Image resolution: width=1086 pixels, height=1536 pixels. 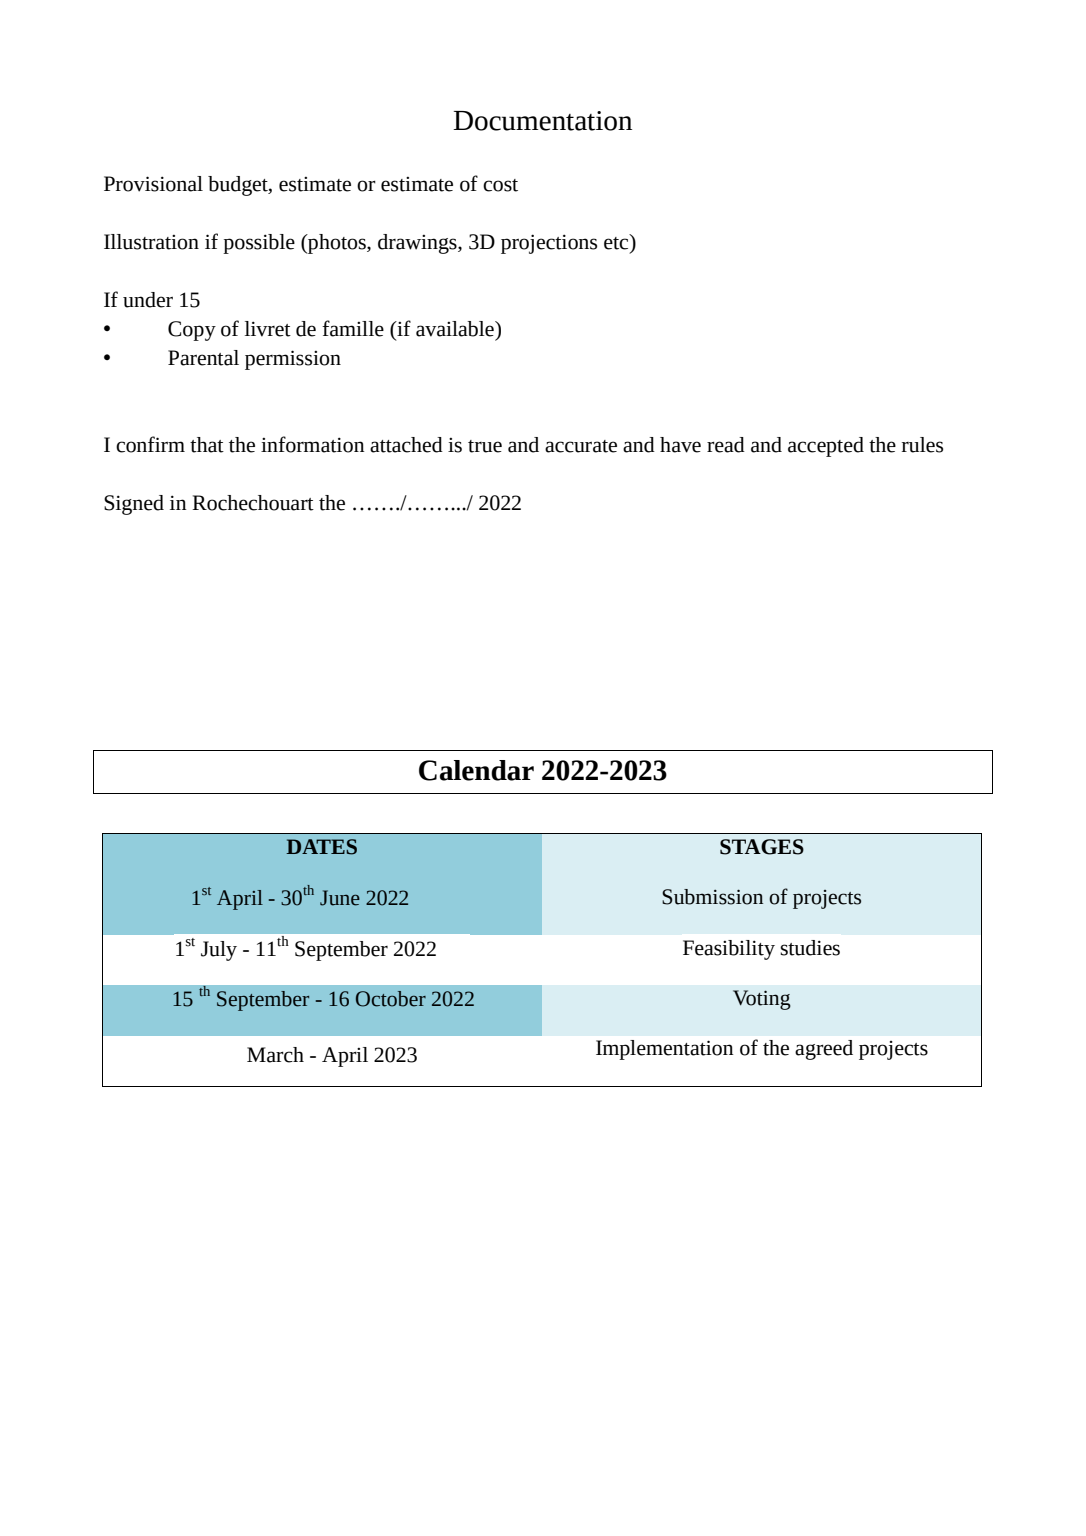 I want to click on Provisional, so click(x=153, y=184).
